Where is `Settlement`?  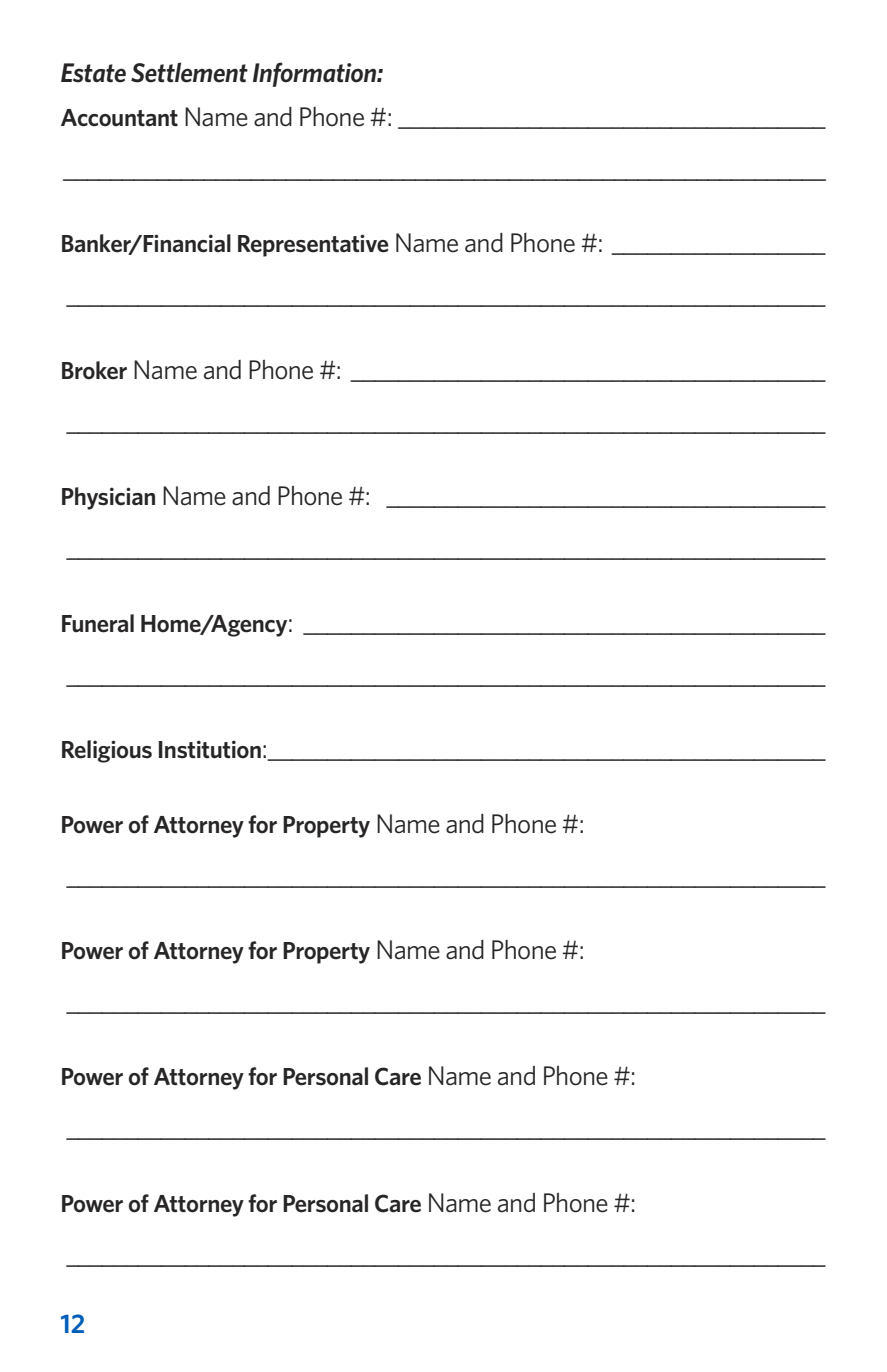 Settlement is located at coordinates (189, 72).
